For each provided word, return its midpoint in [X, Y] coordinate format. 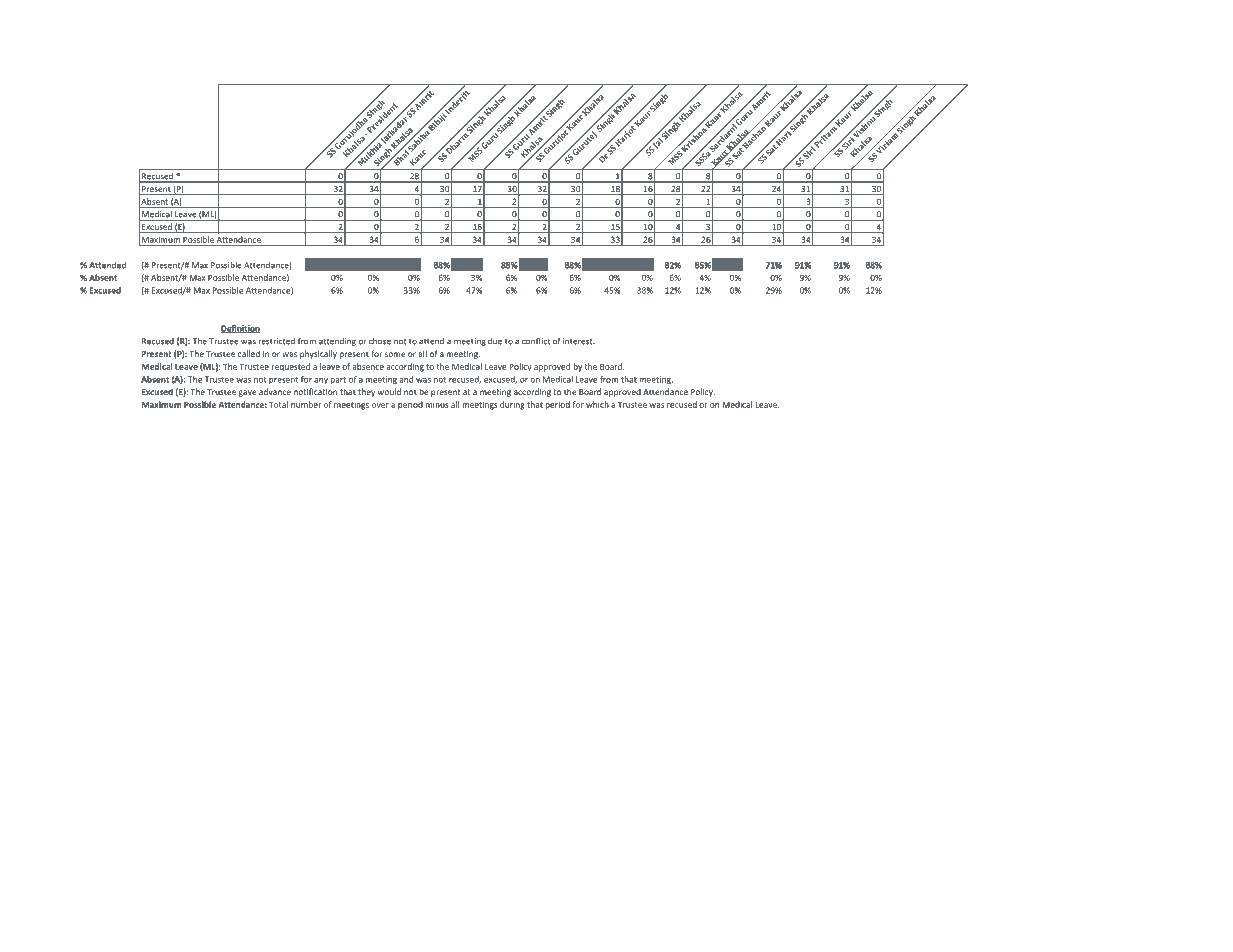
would [389, 391]
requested [290, 367]
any [321, 381]
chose [380, 341]
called [249, 353]
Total [278, 404]
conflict [536, 341]
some [395, 354]
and [406, 379]
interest [579, 341]
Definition [240, 329]
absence [368, 366]
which [597, 404]
